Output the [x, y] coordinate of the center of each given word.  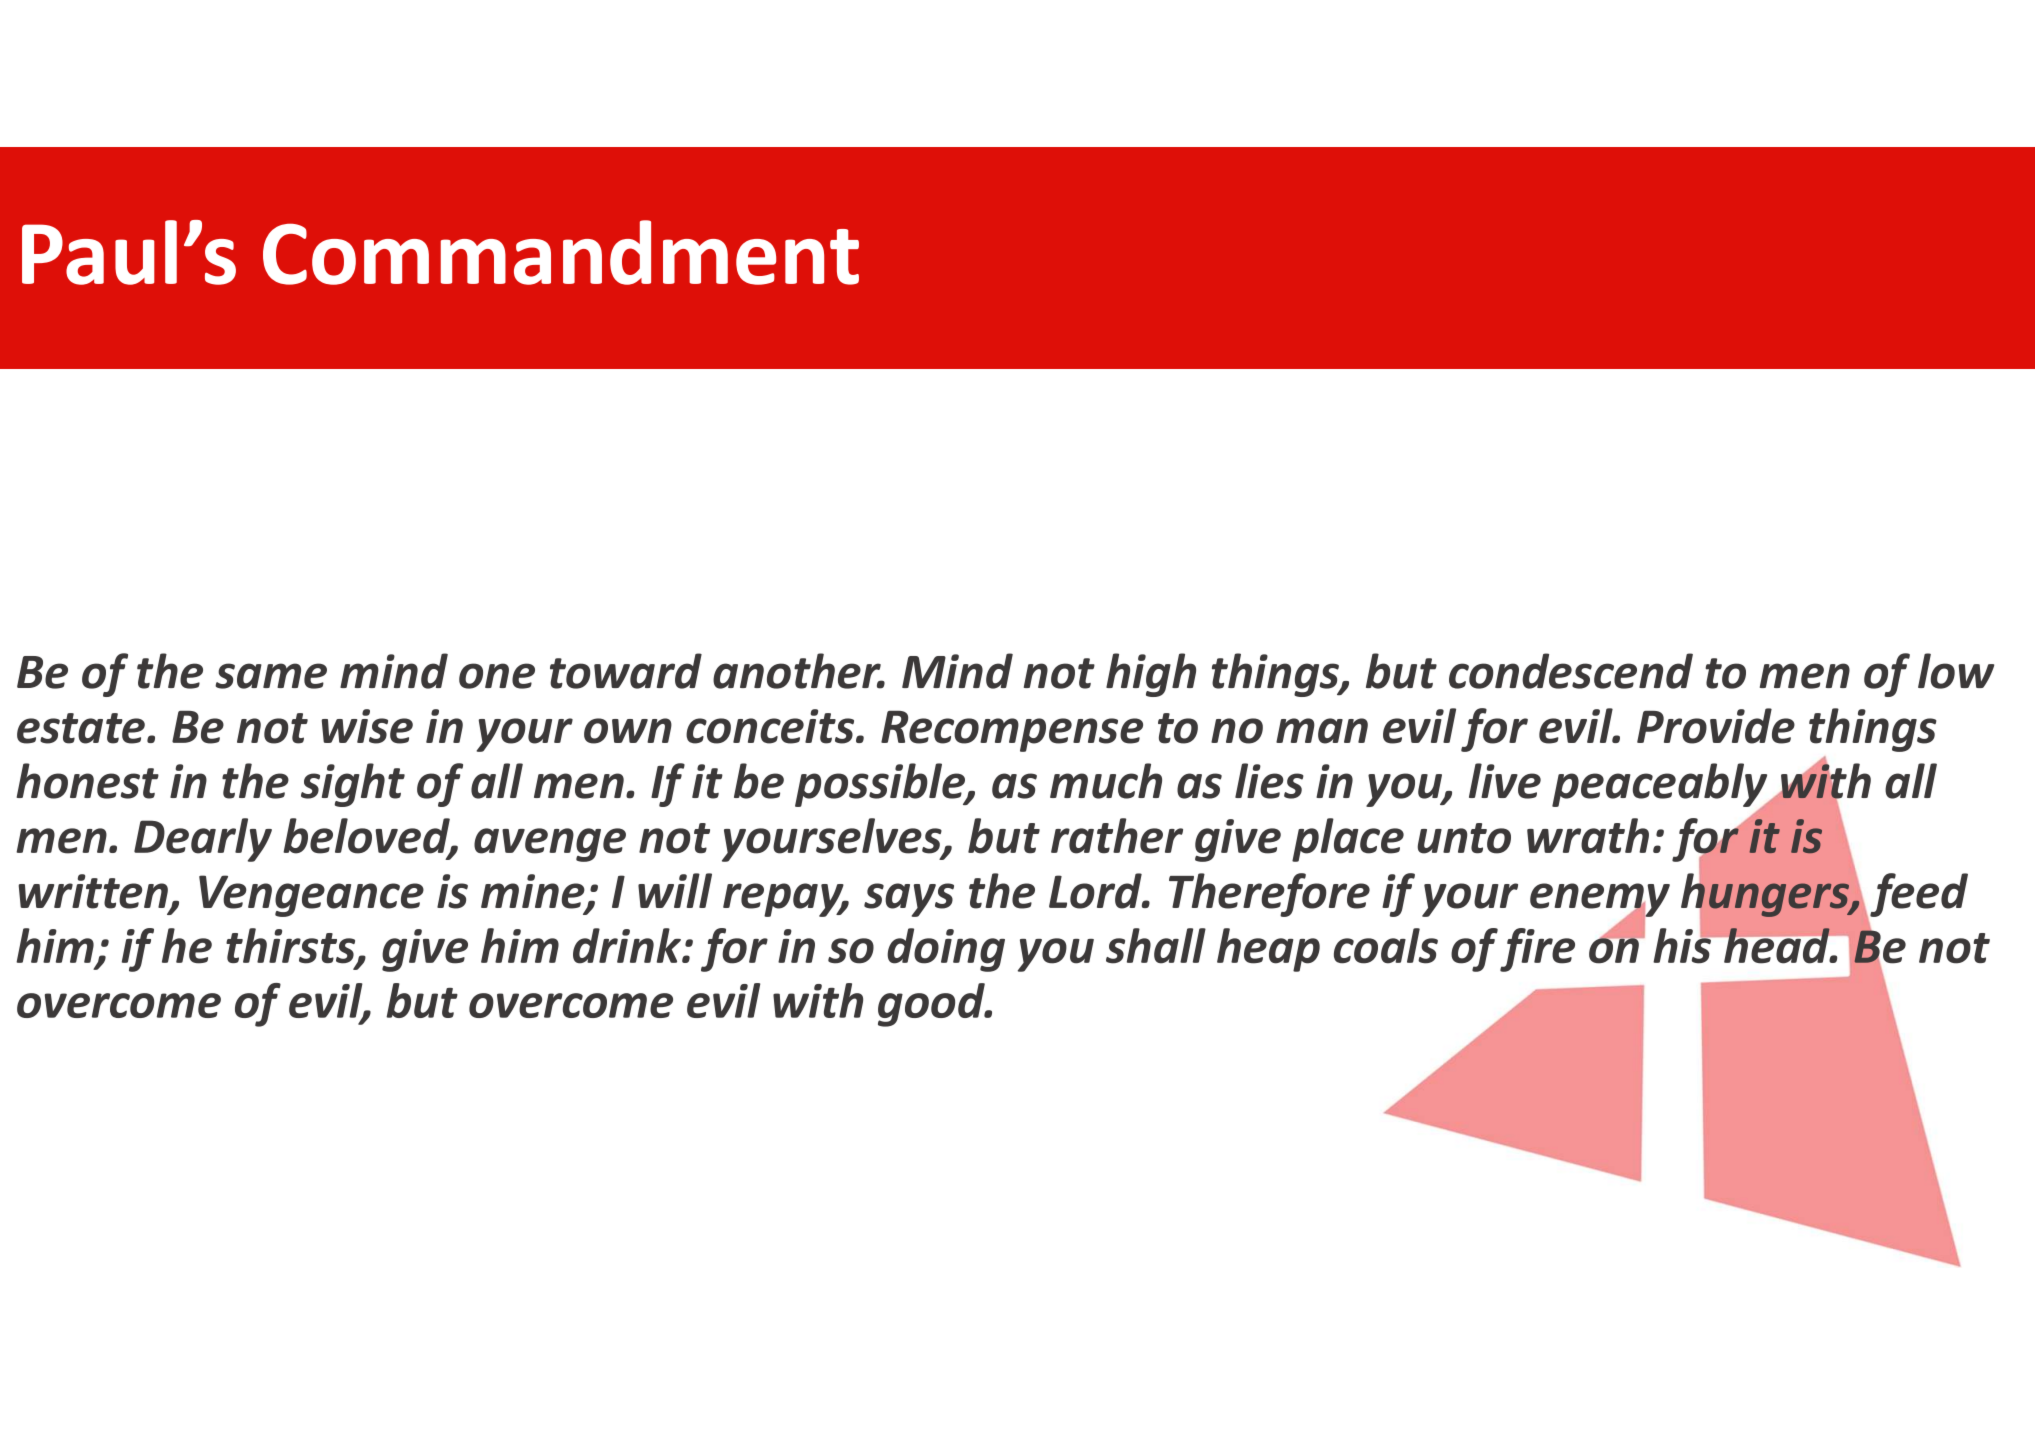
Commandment [561, 252]
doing [946, 950]
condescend [1571, 671]
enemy [1600, 901]
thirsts [292, 947]
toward [626, 671]
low [1956, 671]
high [1151, 675]
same [271, 676]
